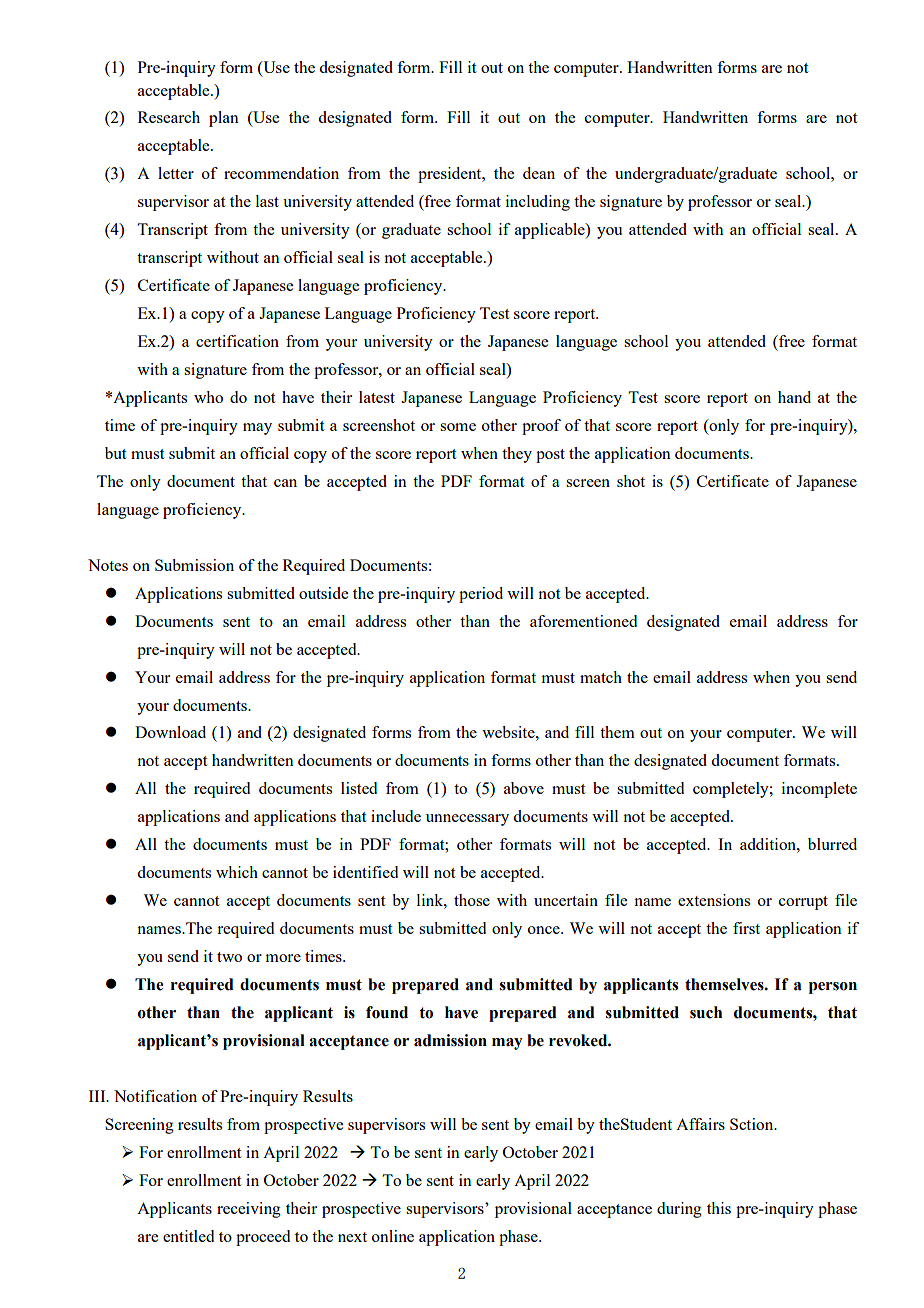  I want to click on entitled, so click(188, 1236).
